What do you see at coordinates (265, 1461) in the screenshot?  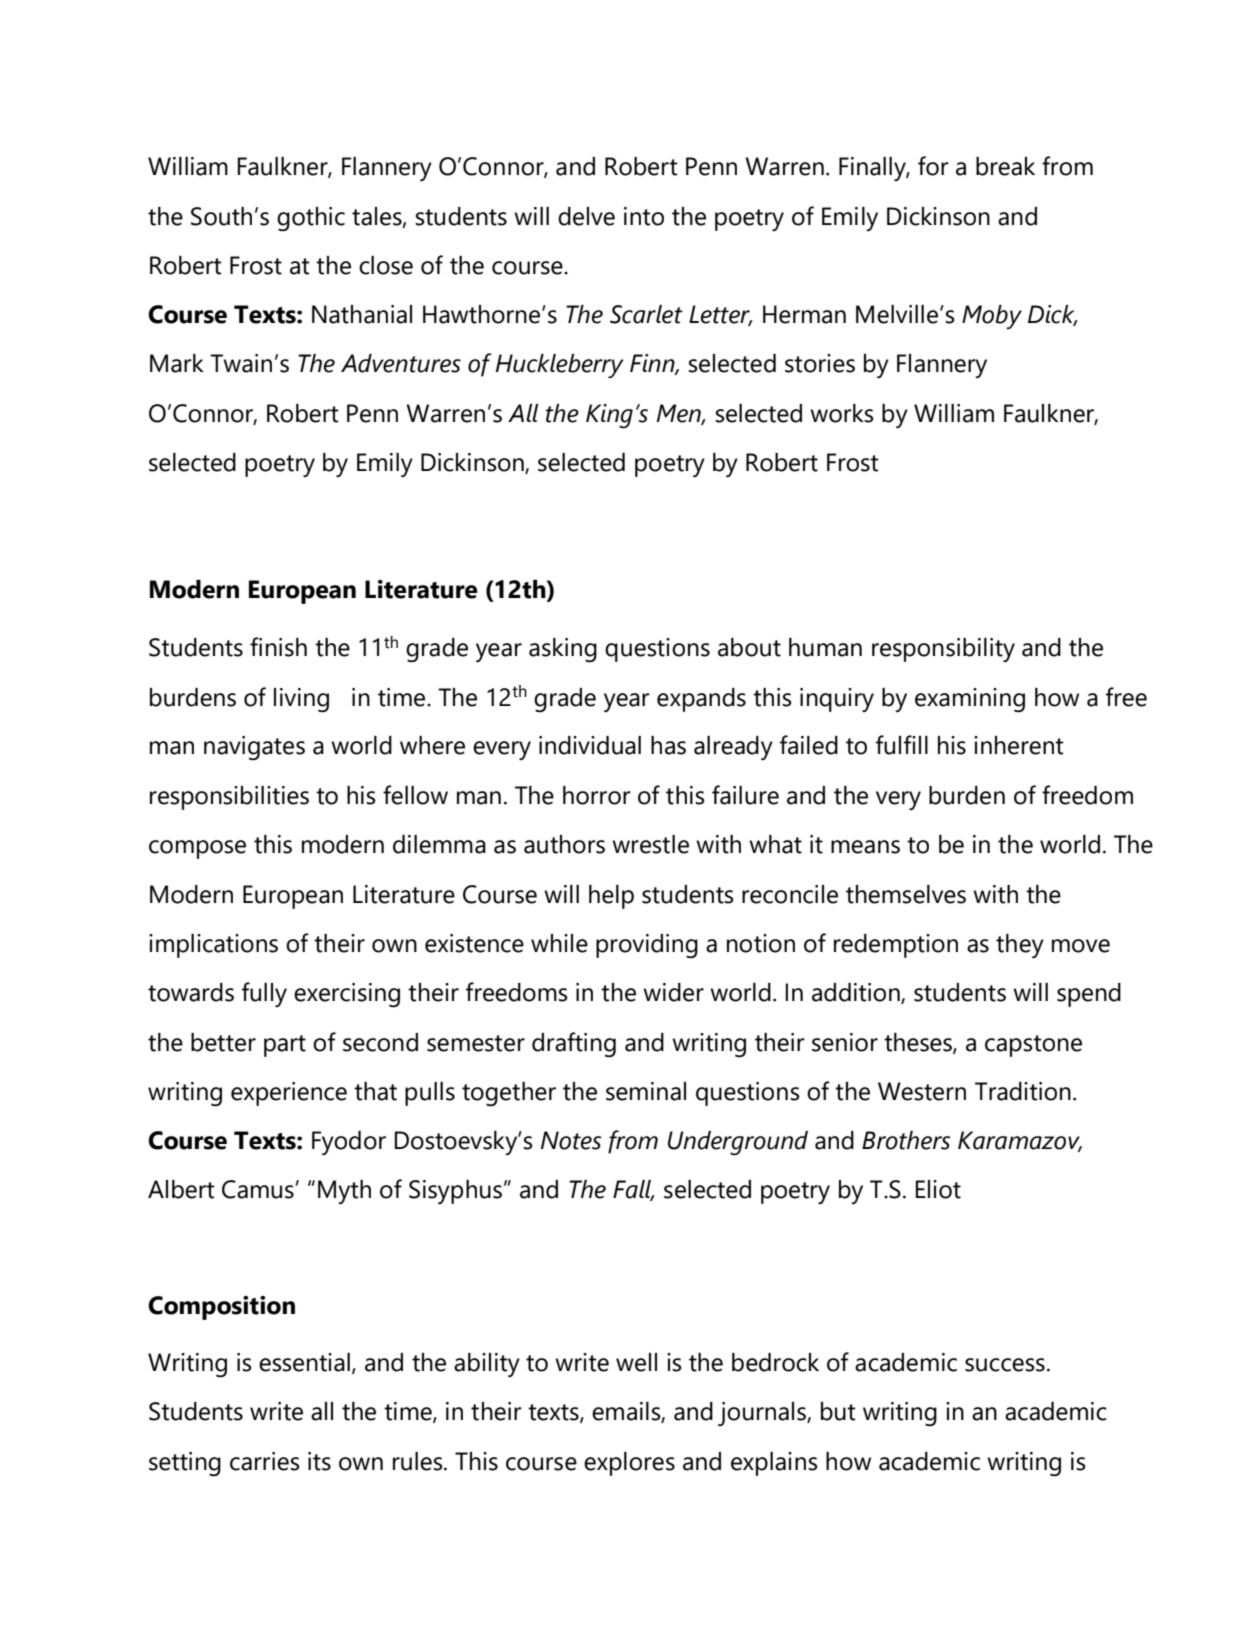 I see `carries` at bounding box center [265, 1461].
